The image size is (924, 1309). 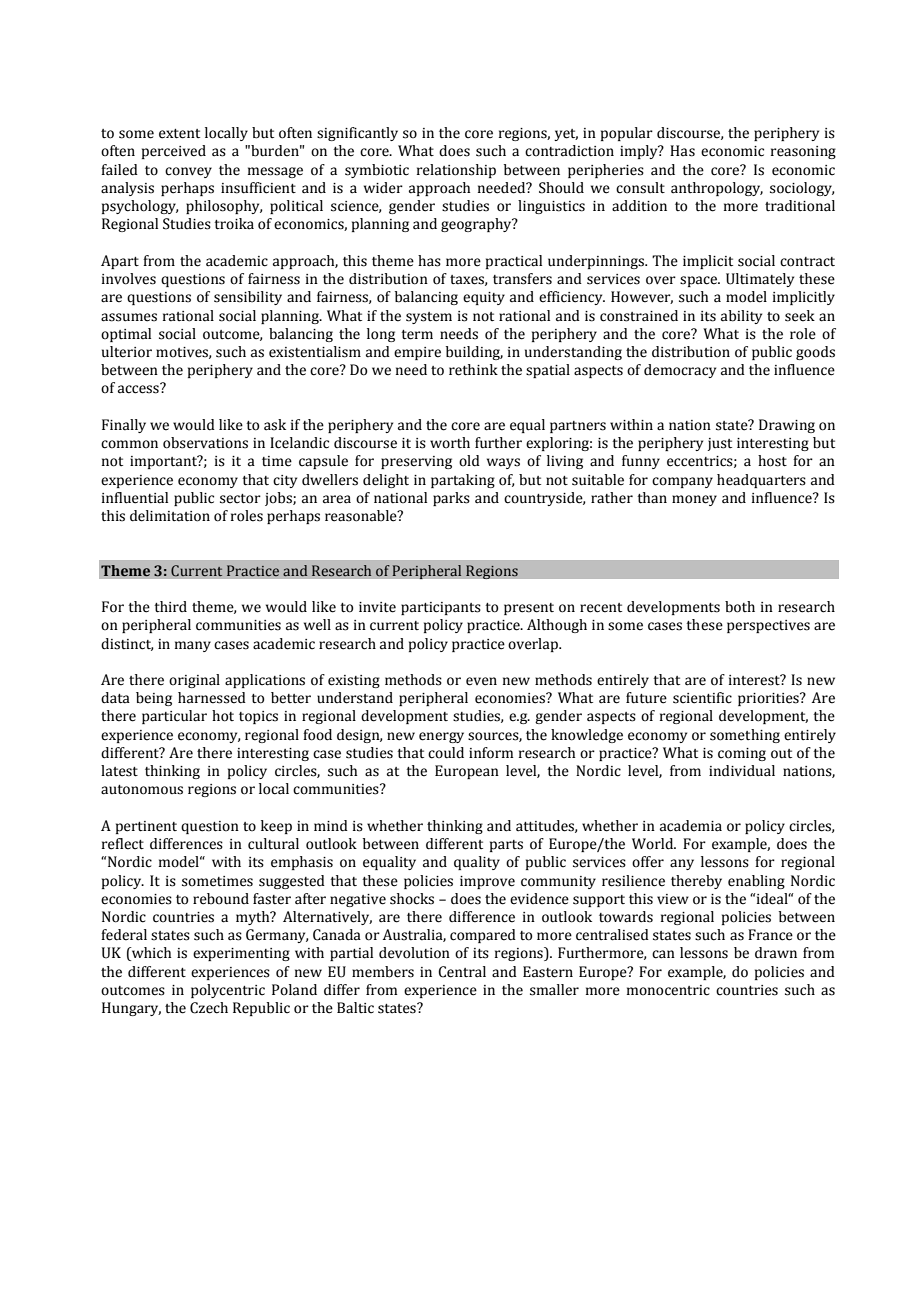 I want to click on reasoning, so click(x=803, y=152).
